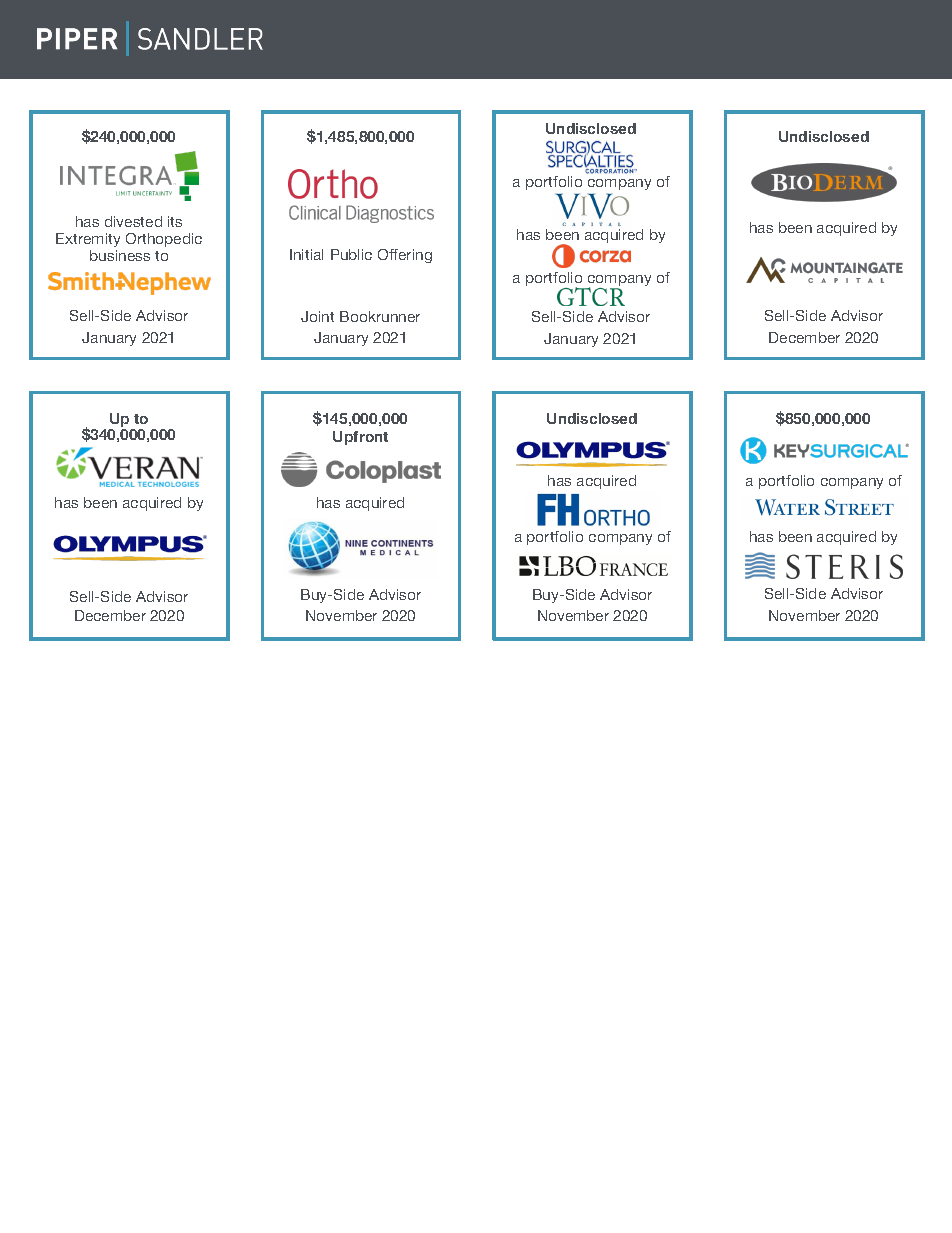  What do you see at coordinates (133, 221) in the screenshot?
I see `divested` at bounding box center [133, 221].
